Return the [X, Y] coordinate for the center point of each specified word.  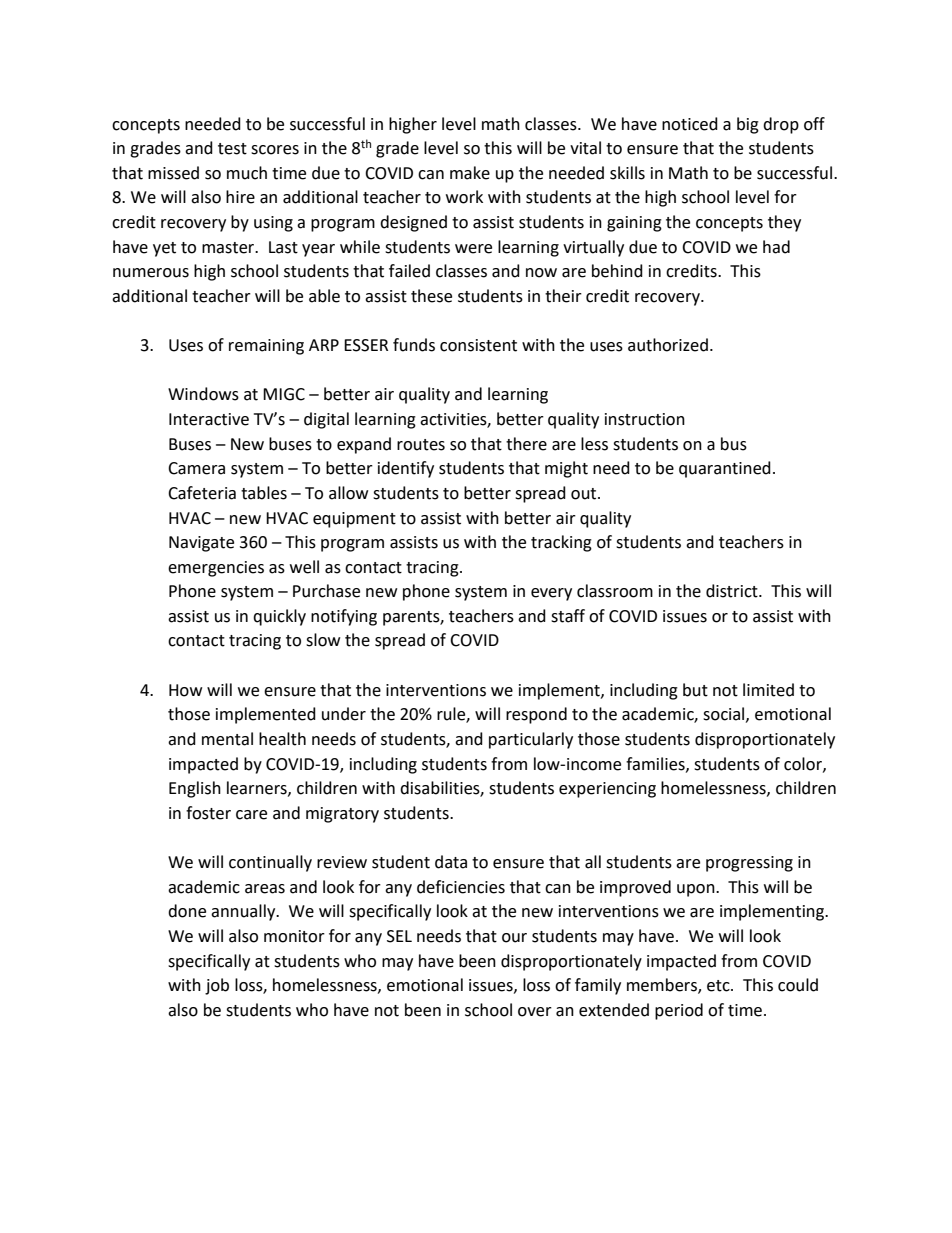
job [217, 986]
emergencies [216, 569]
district [733, 591]
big [748, 125]
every [551, 594]
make [470, 173]
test [232, 149]
